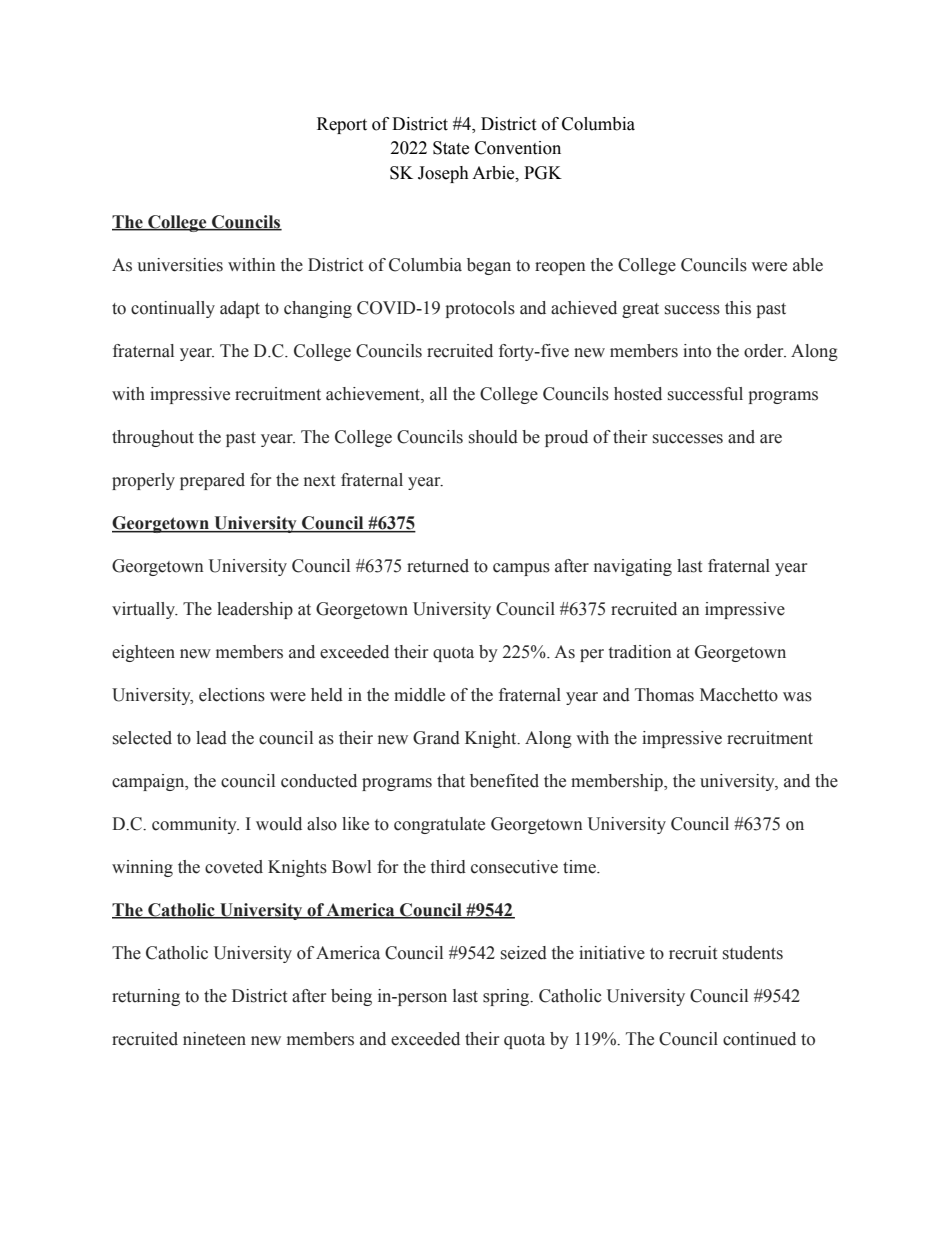 The width and height of the screenshot is (952, 1233). I want to click on virtually, so click(145, 610).
